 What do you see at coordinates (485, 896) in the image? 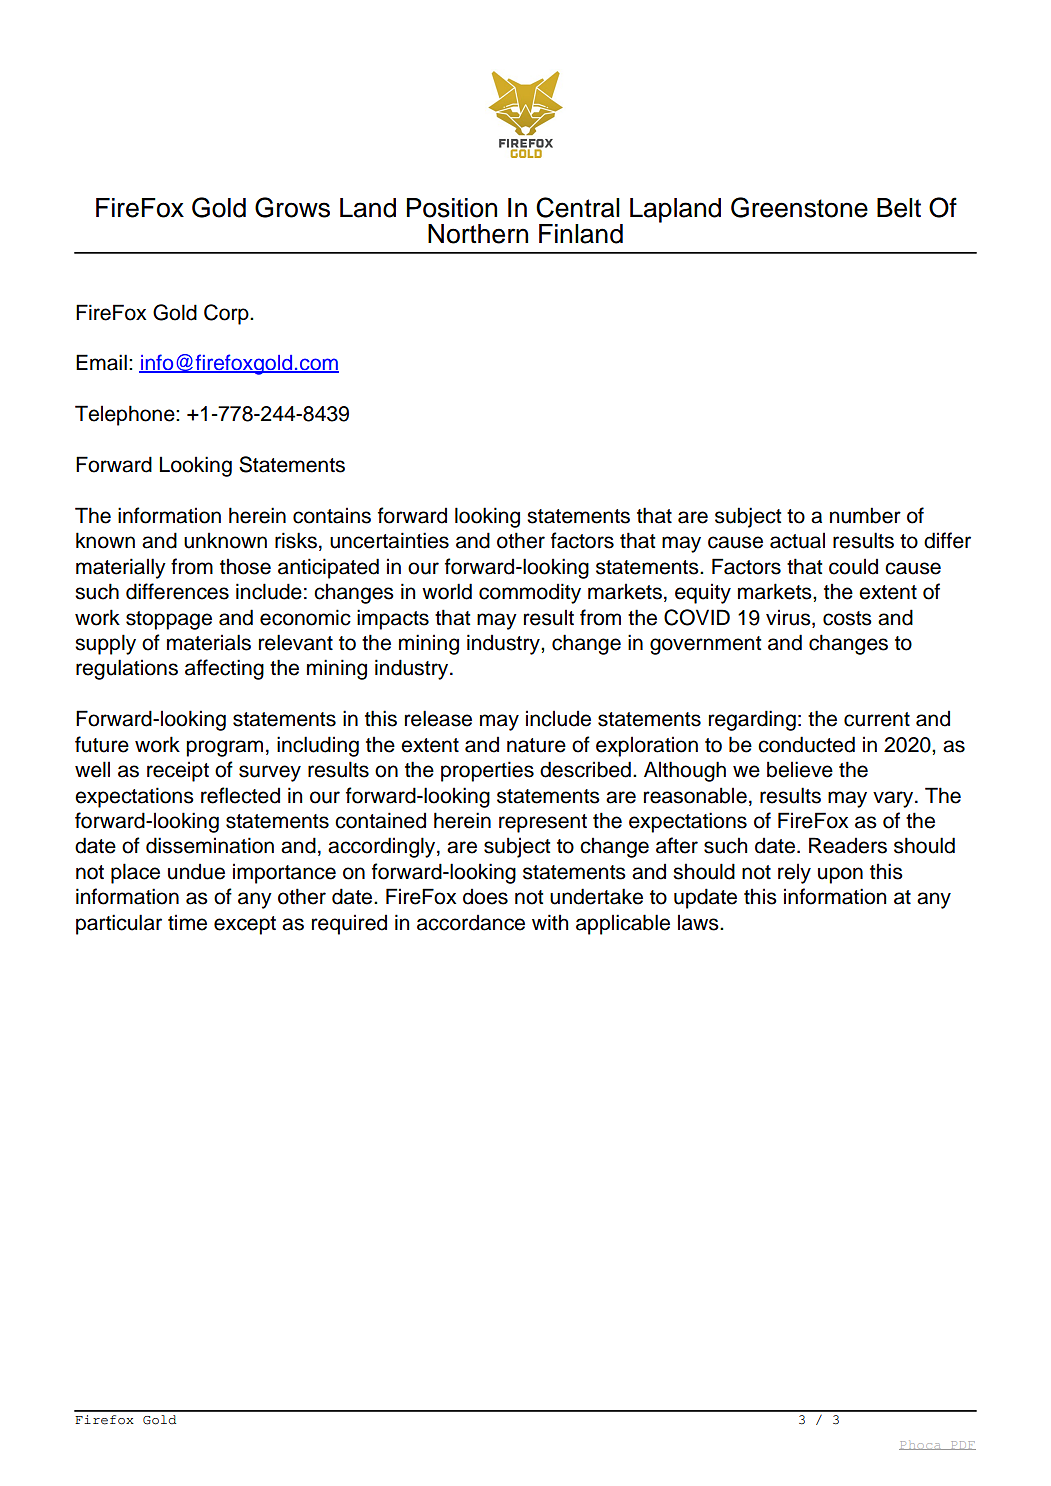
I see `does` at bounding box center [485, 896].
